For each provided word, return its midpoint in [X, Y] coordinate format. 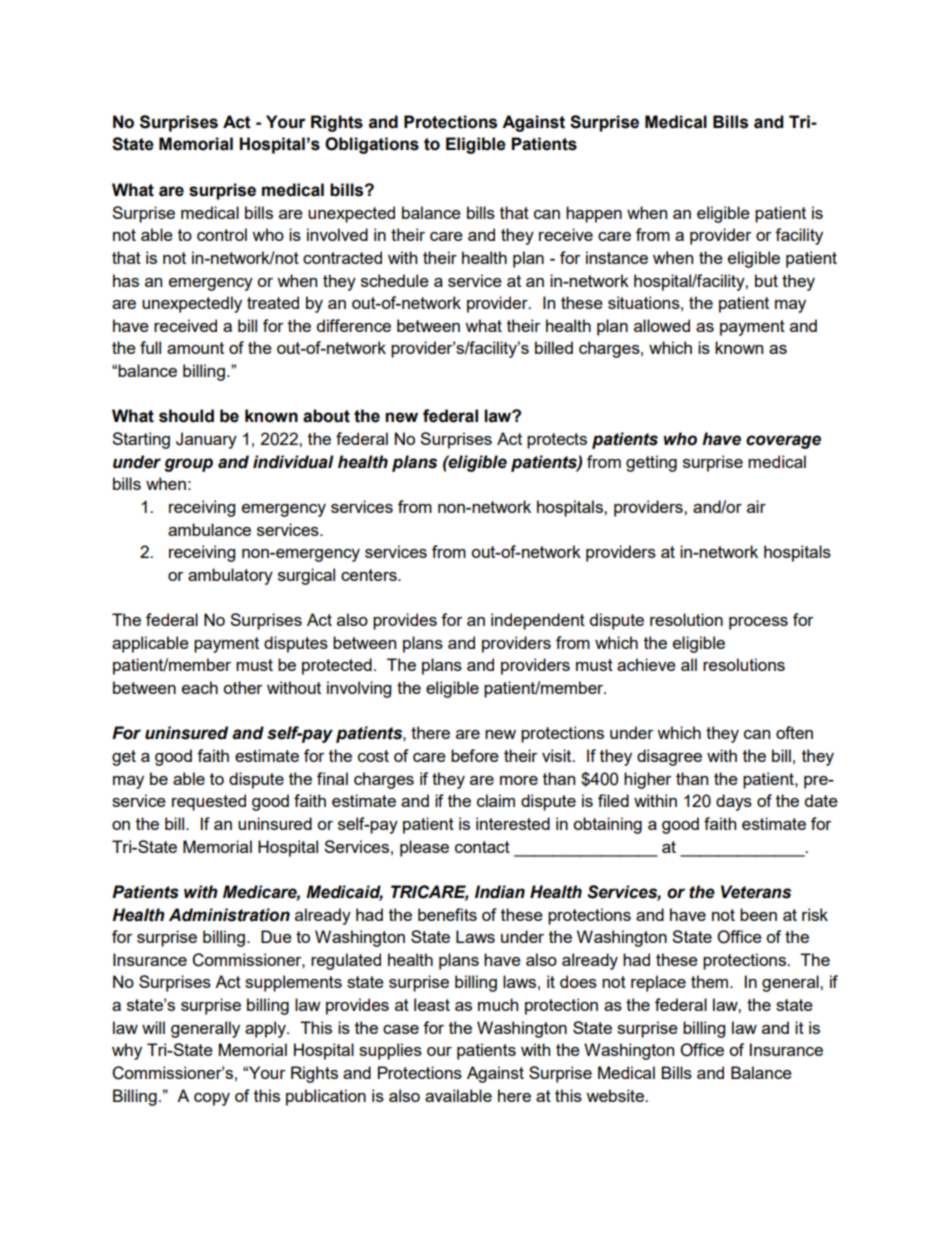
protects [557, 441]
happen [594, 214]
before [475, 755]
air [756, 506]
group [188, 465]
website [616, 1095]
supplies [390, 1051]
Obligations [372, 145]
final [332, 778]
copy [212, 1099]
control [222, 234]
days [734, 802]
